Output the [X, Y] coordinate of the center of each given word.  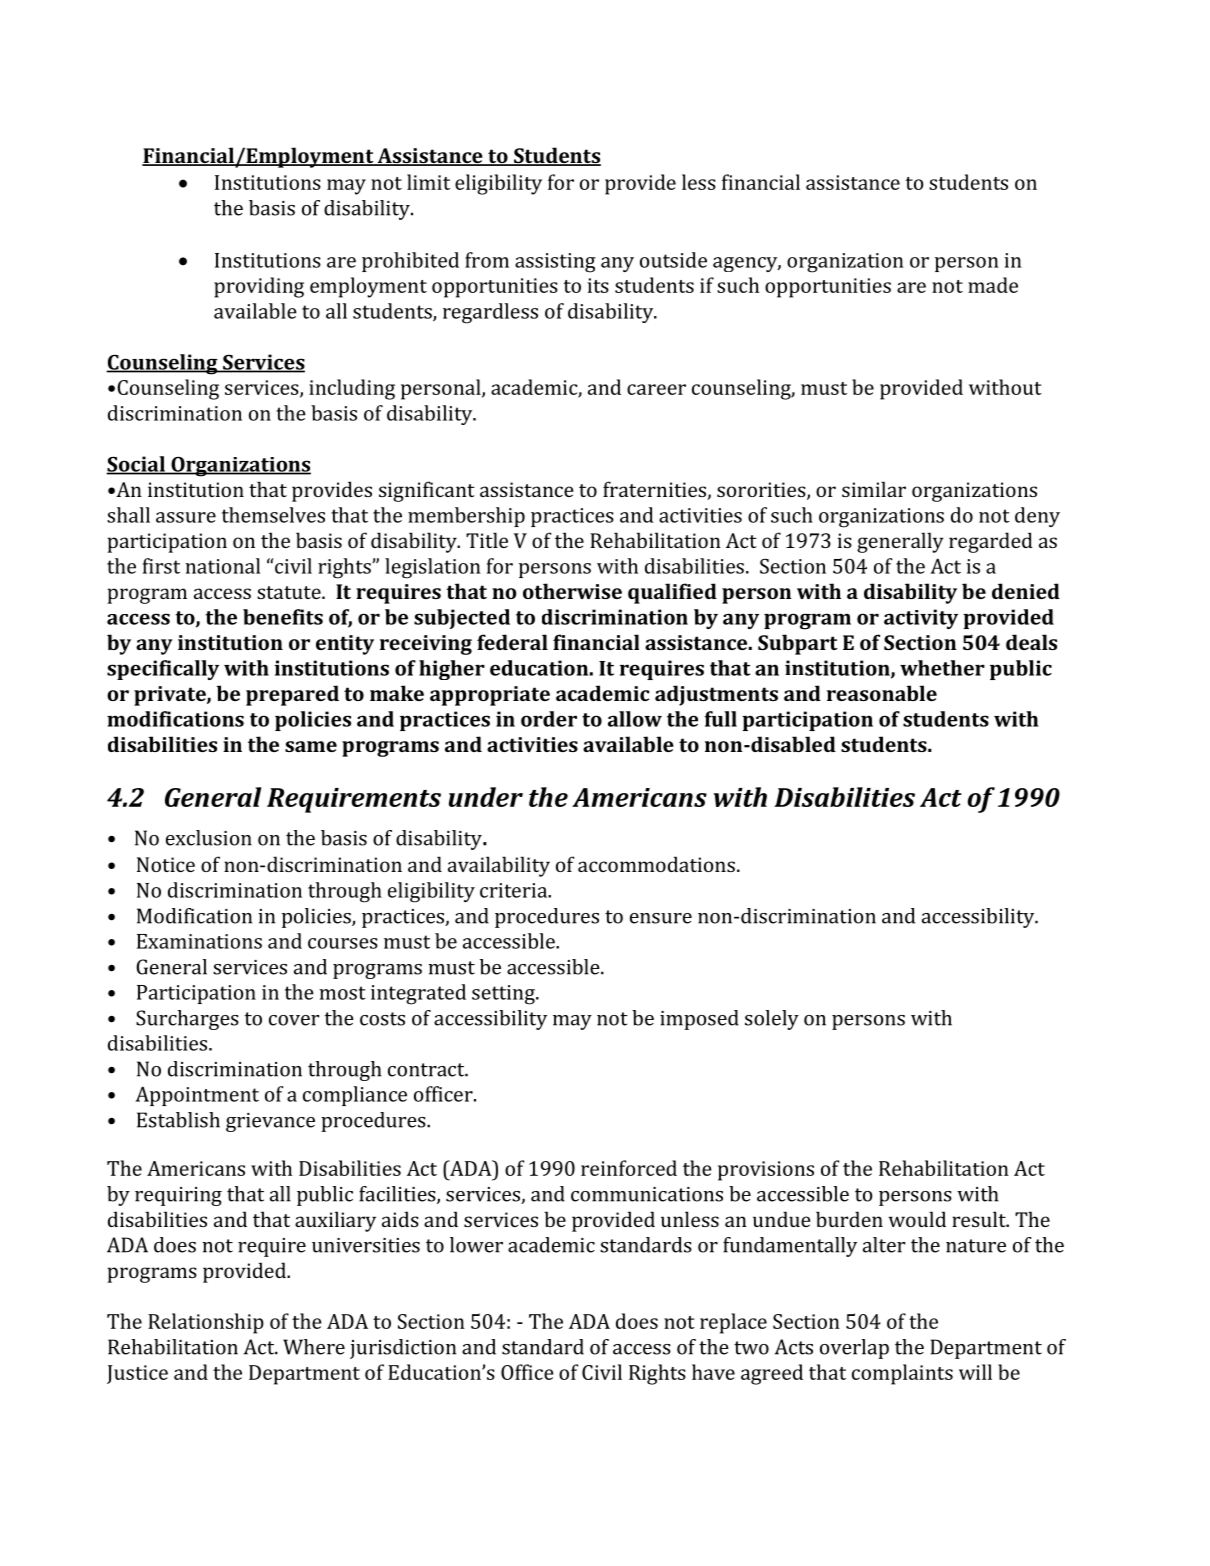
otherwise [572, 591]
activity [921, 619]
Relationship [206, 1323]
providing [259, 287]
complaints [902, 1374]
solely [772, 1020]
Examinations [199, 941]
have [713, 1372]
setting [504, 995]
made [993, 285]
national [222, 566]
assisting [555, 263]
